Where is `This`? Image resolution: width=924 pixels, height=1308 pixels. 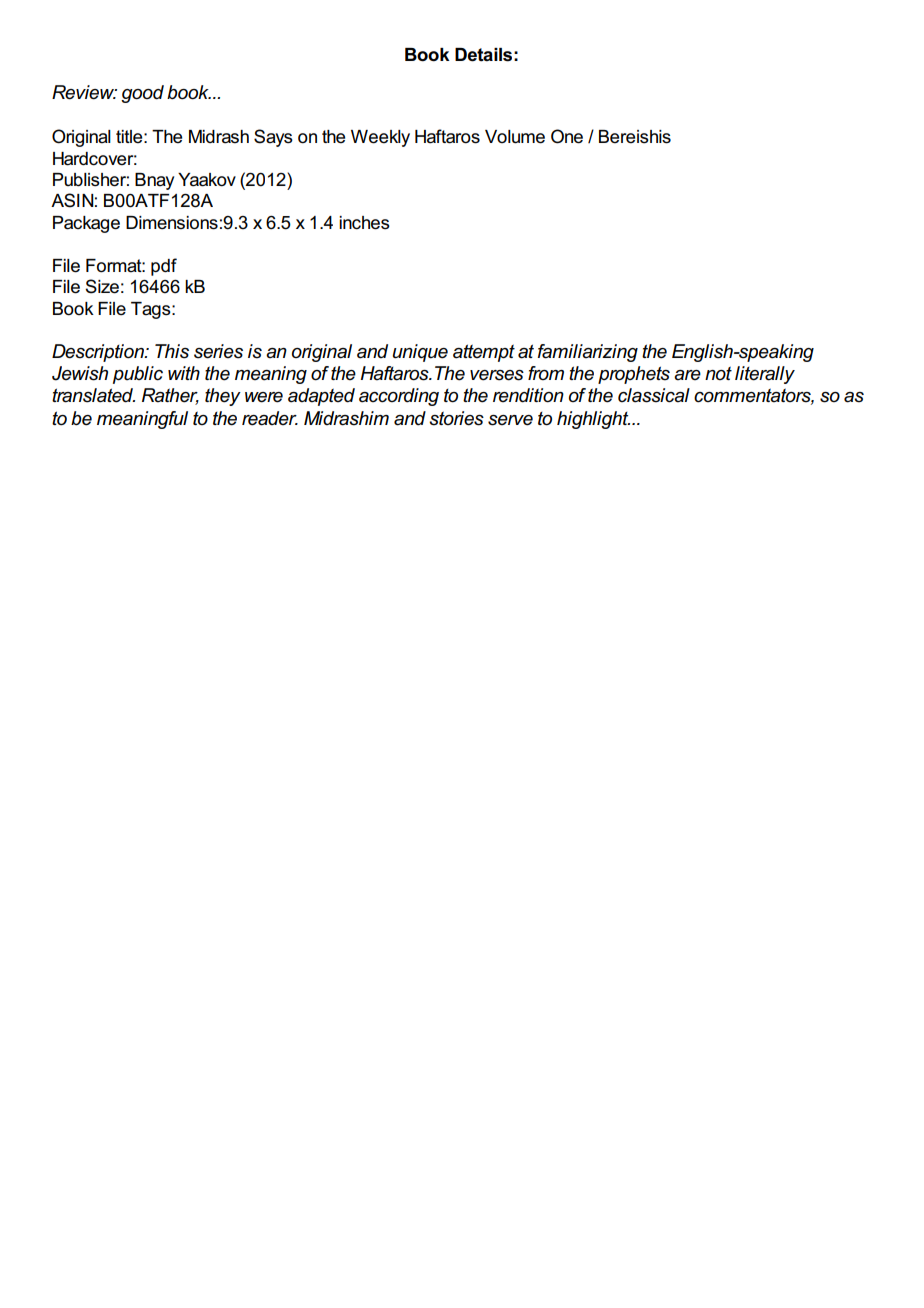
This is located at coordinates (172, 351).
